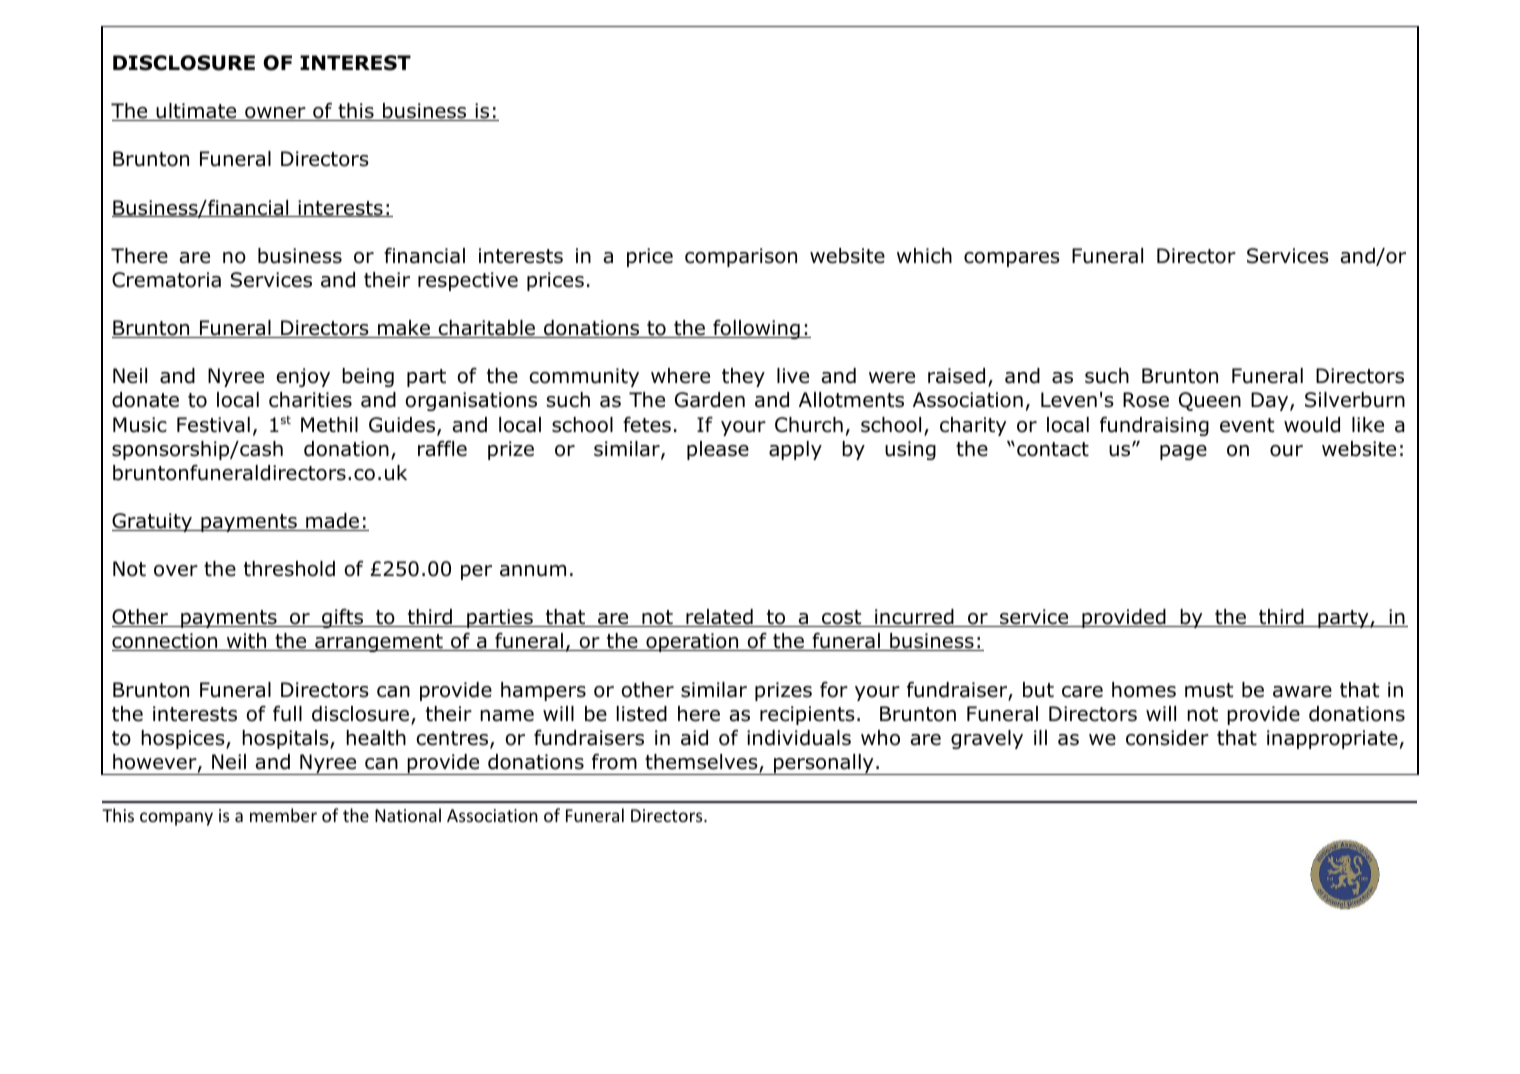 The image size is (1520, 1074). I want to click on incurred, so click(914, 618).
